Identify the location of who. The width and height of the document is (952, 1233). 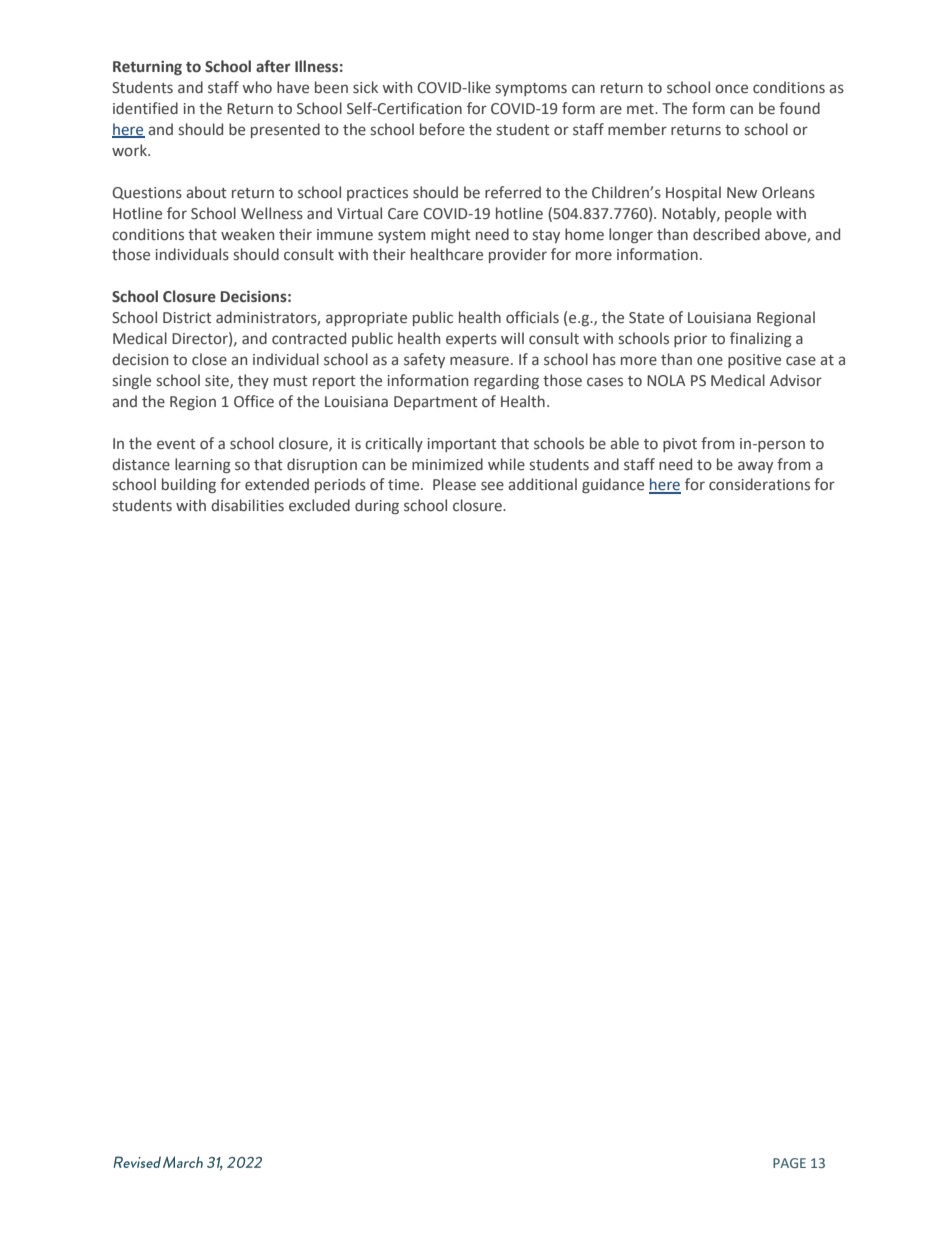
(257, 87).
